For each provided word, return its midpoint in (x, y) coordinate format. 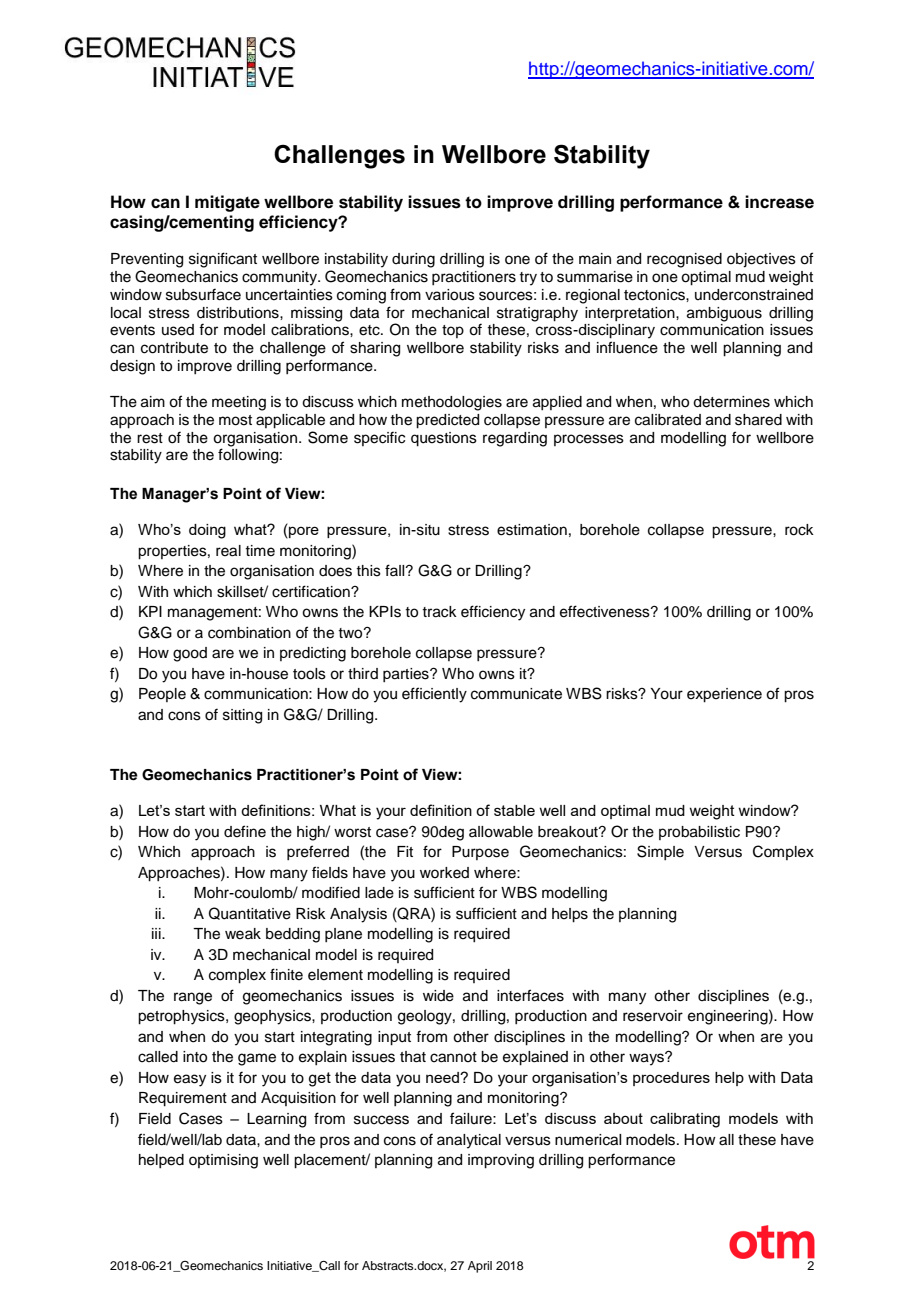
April (480, 1267)
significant (223, 260)
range (193, 998)
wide (438, 996)
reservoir (653, 1016)
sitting (242, 716)
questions (444, 439)
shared (758, 420)
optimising (223, 1161)
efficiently (434, 695)
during (413, 260)
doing (207, 531)
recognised (684, 260)
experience (724, 695)
